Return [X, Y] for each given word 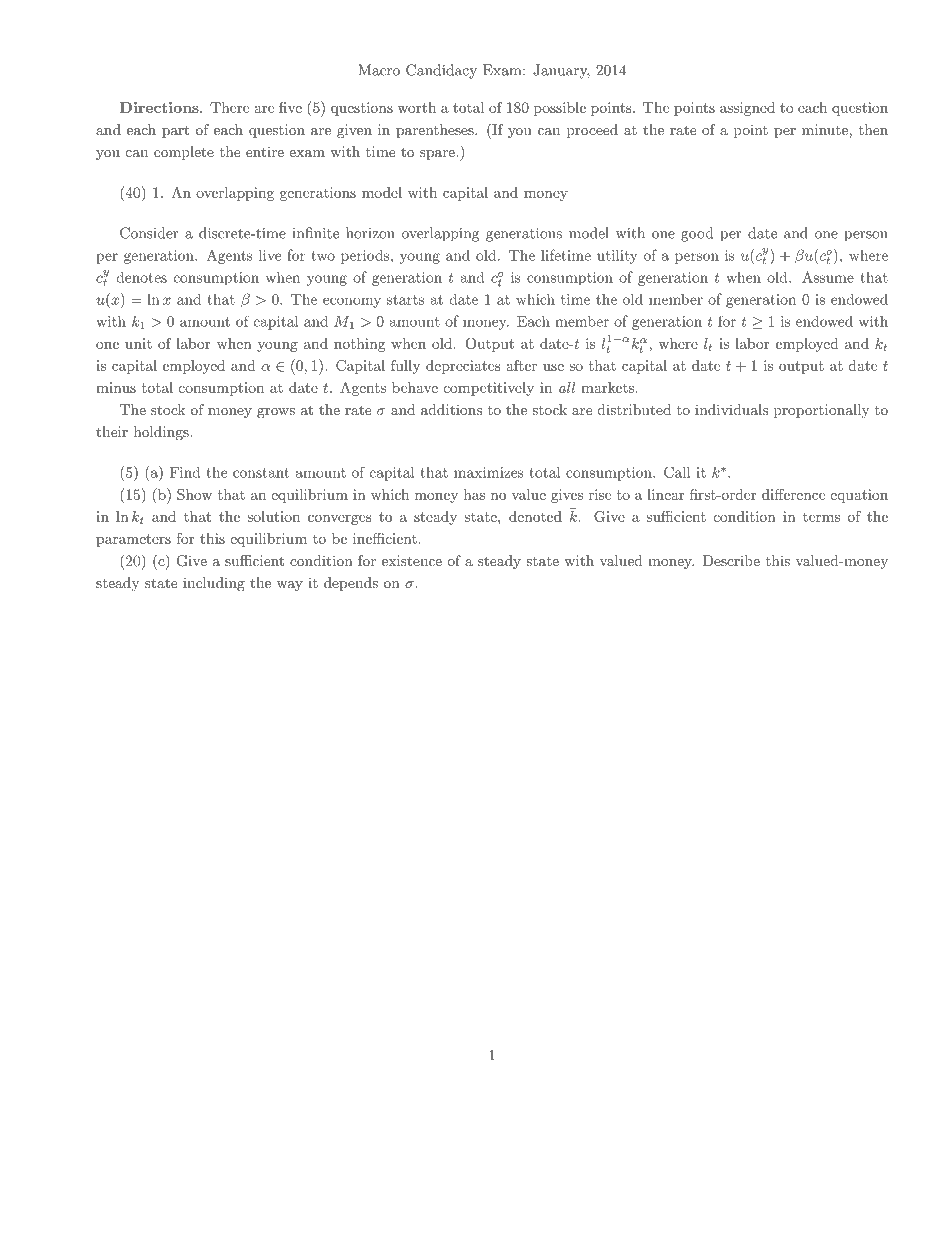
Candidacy [441, 71]
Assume [828, 277]
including [214, 584]
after [521, 365]
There [229, 107]
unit [138, 343]
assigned [747, 109]
